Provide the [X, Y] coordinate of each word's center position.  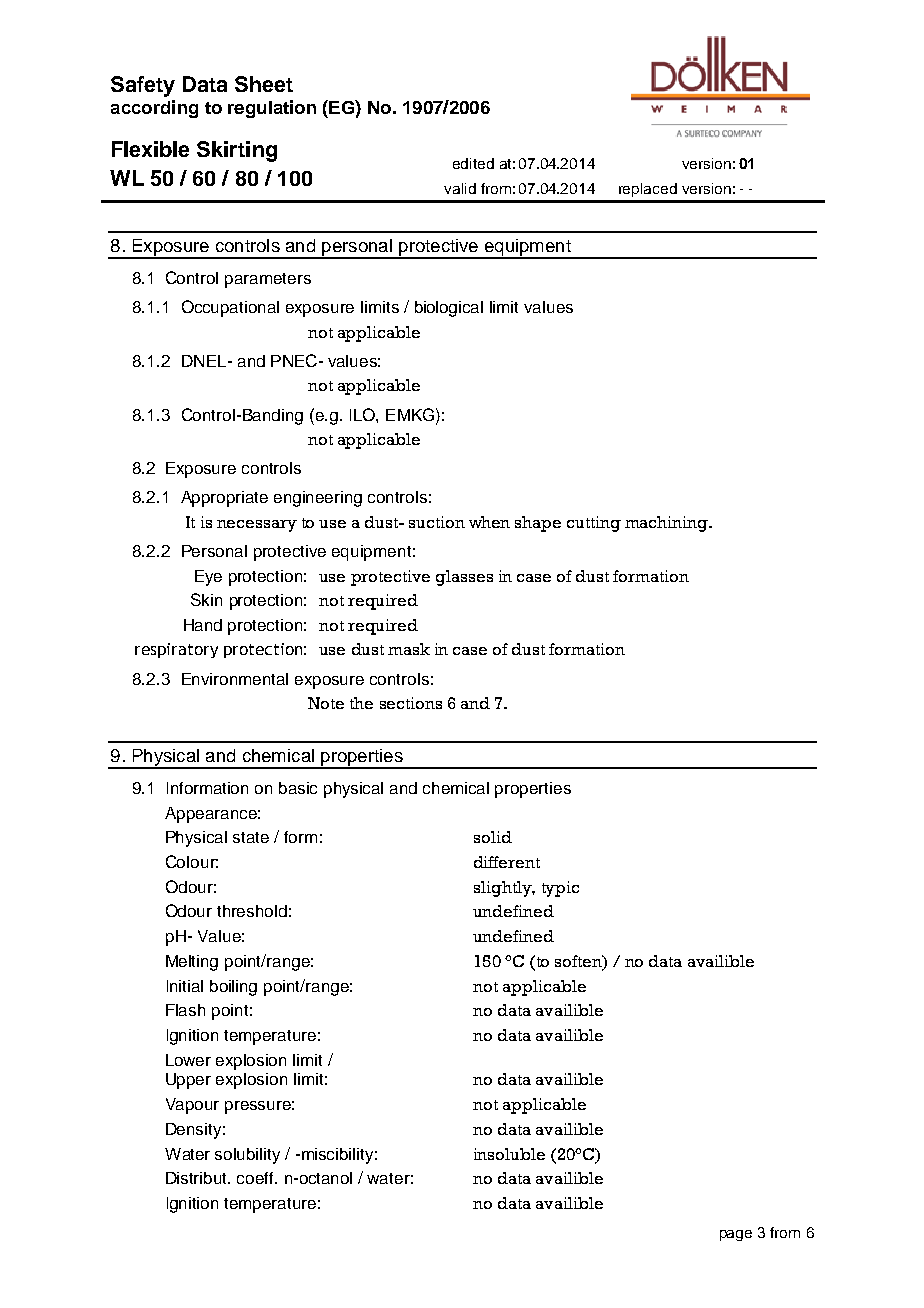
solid [493, 837]
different [507, 862]
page [736, 1235]
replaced [648, 190]
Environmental [235, 679]
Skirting [237, 151]
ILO [363, 414]
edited [473, 163]
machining [667, 524]
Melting [192, 963]
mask [409, 649]
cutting [594, 524]
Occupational [230, 308]
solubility [247, 1156]
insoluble [509, 1154]
